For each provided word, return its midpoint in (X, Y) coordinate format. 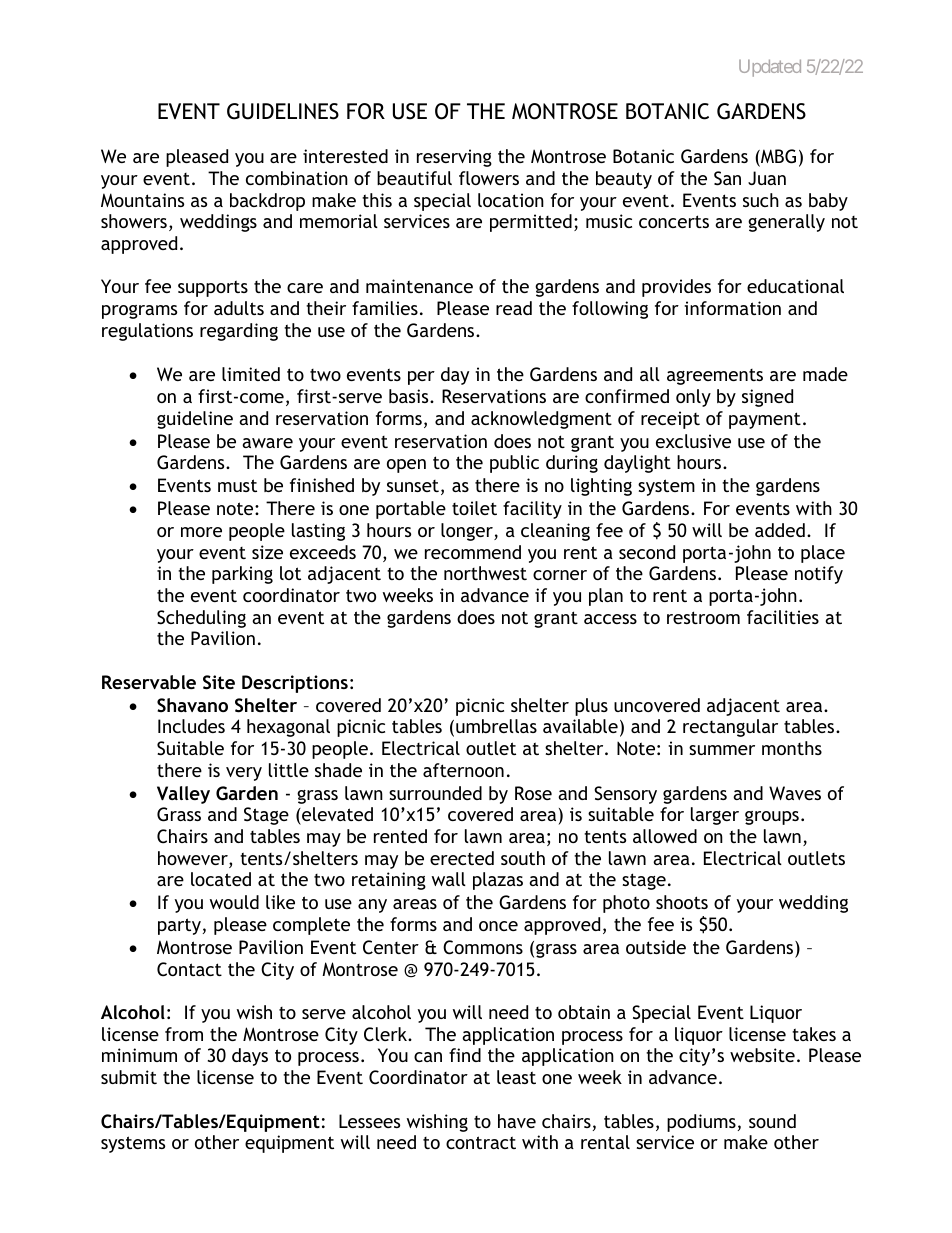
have (517, 1121)
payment (765, 420)
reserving (454, 158)
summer (722, 750)
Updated (770, 68)
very (244, 774)
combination (297, 178)
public (514, 464)
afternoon (463, 770)
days (250, 1057)
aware (267, 443)
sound (772, 1121)
